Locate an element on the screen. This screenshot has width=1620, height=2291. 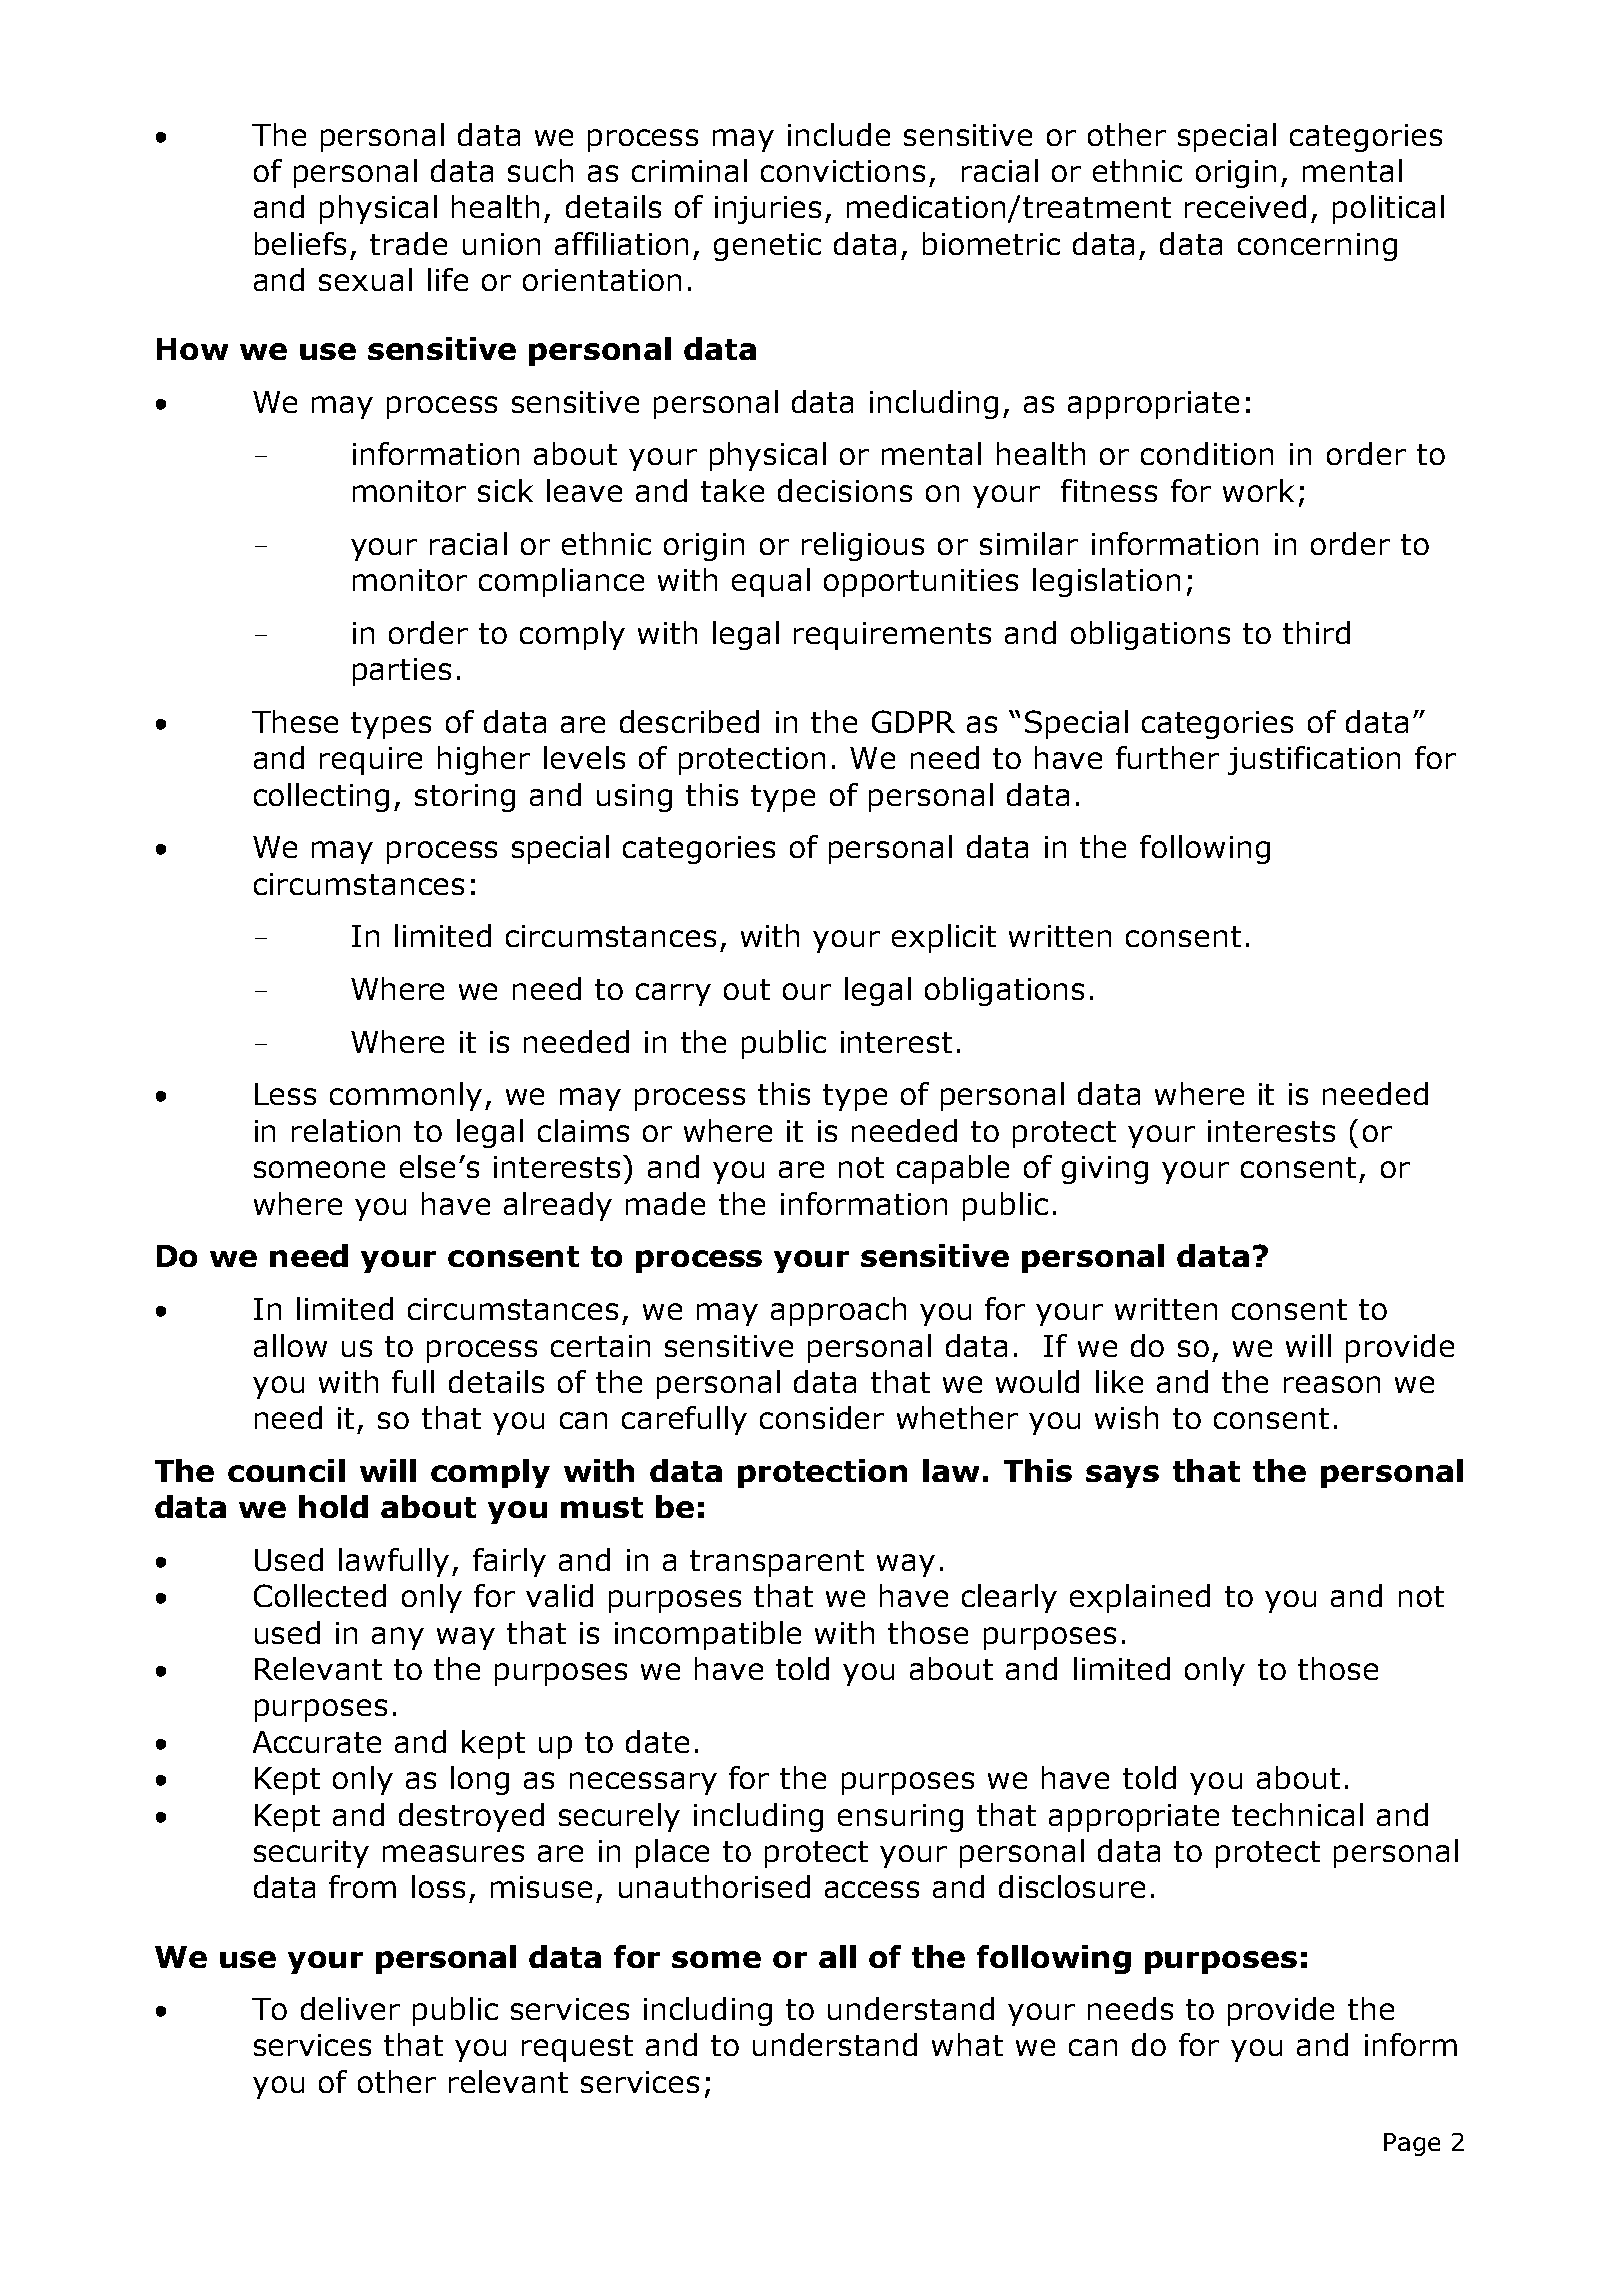
parties is located at coordinates (402, 672).
